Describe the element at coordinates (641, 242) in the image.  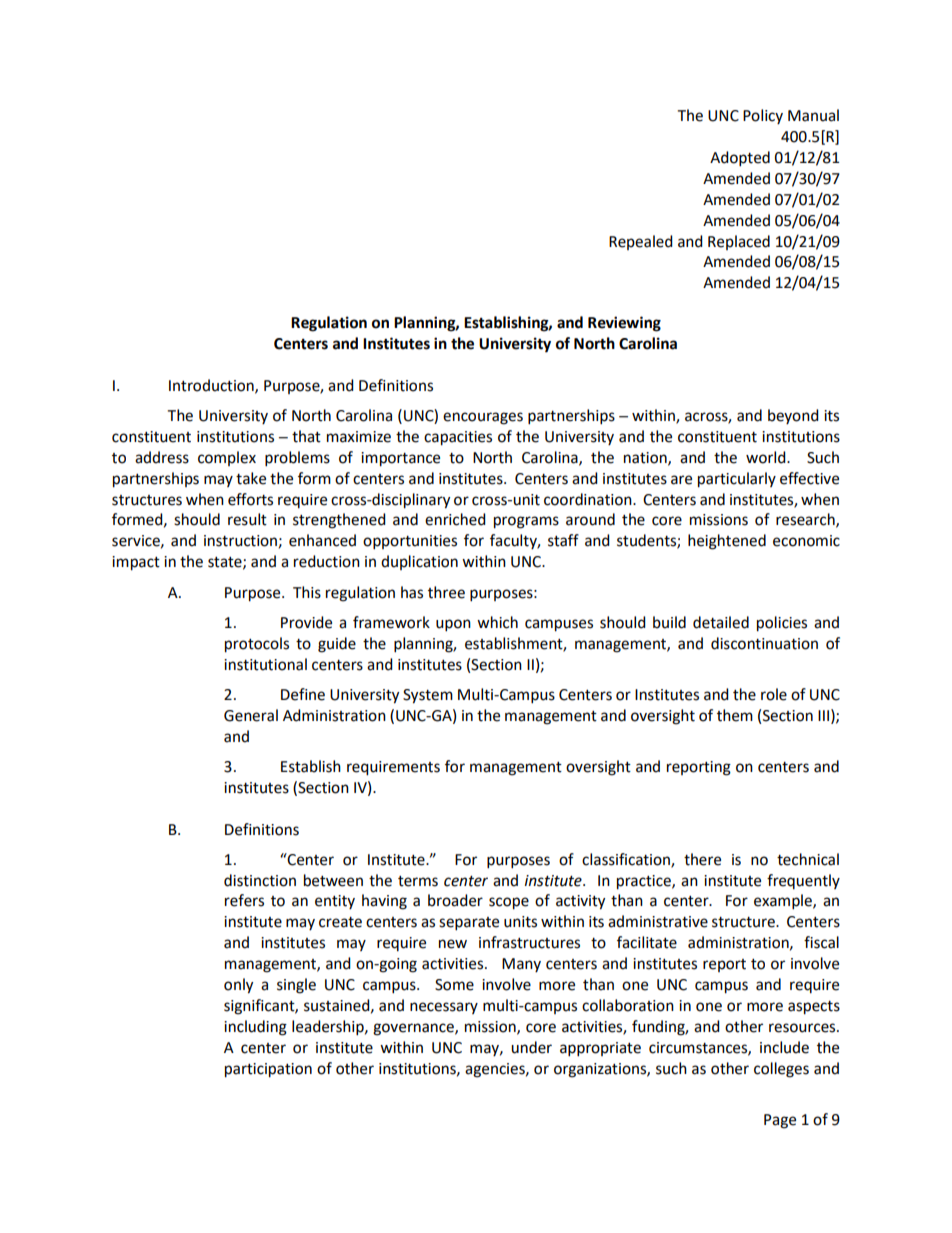
I see `Repealed` at that location.
